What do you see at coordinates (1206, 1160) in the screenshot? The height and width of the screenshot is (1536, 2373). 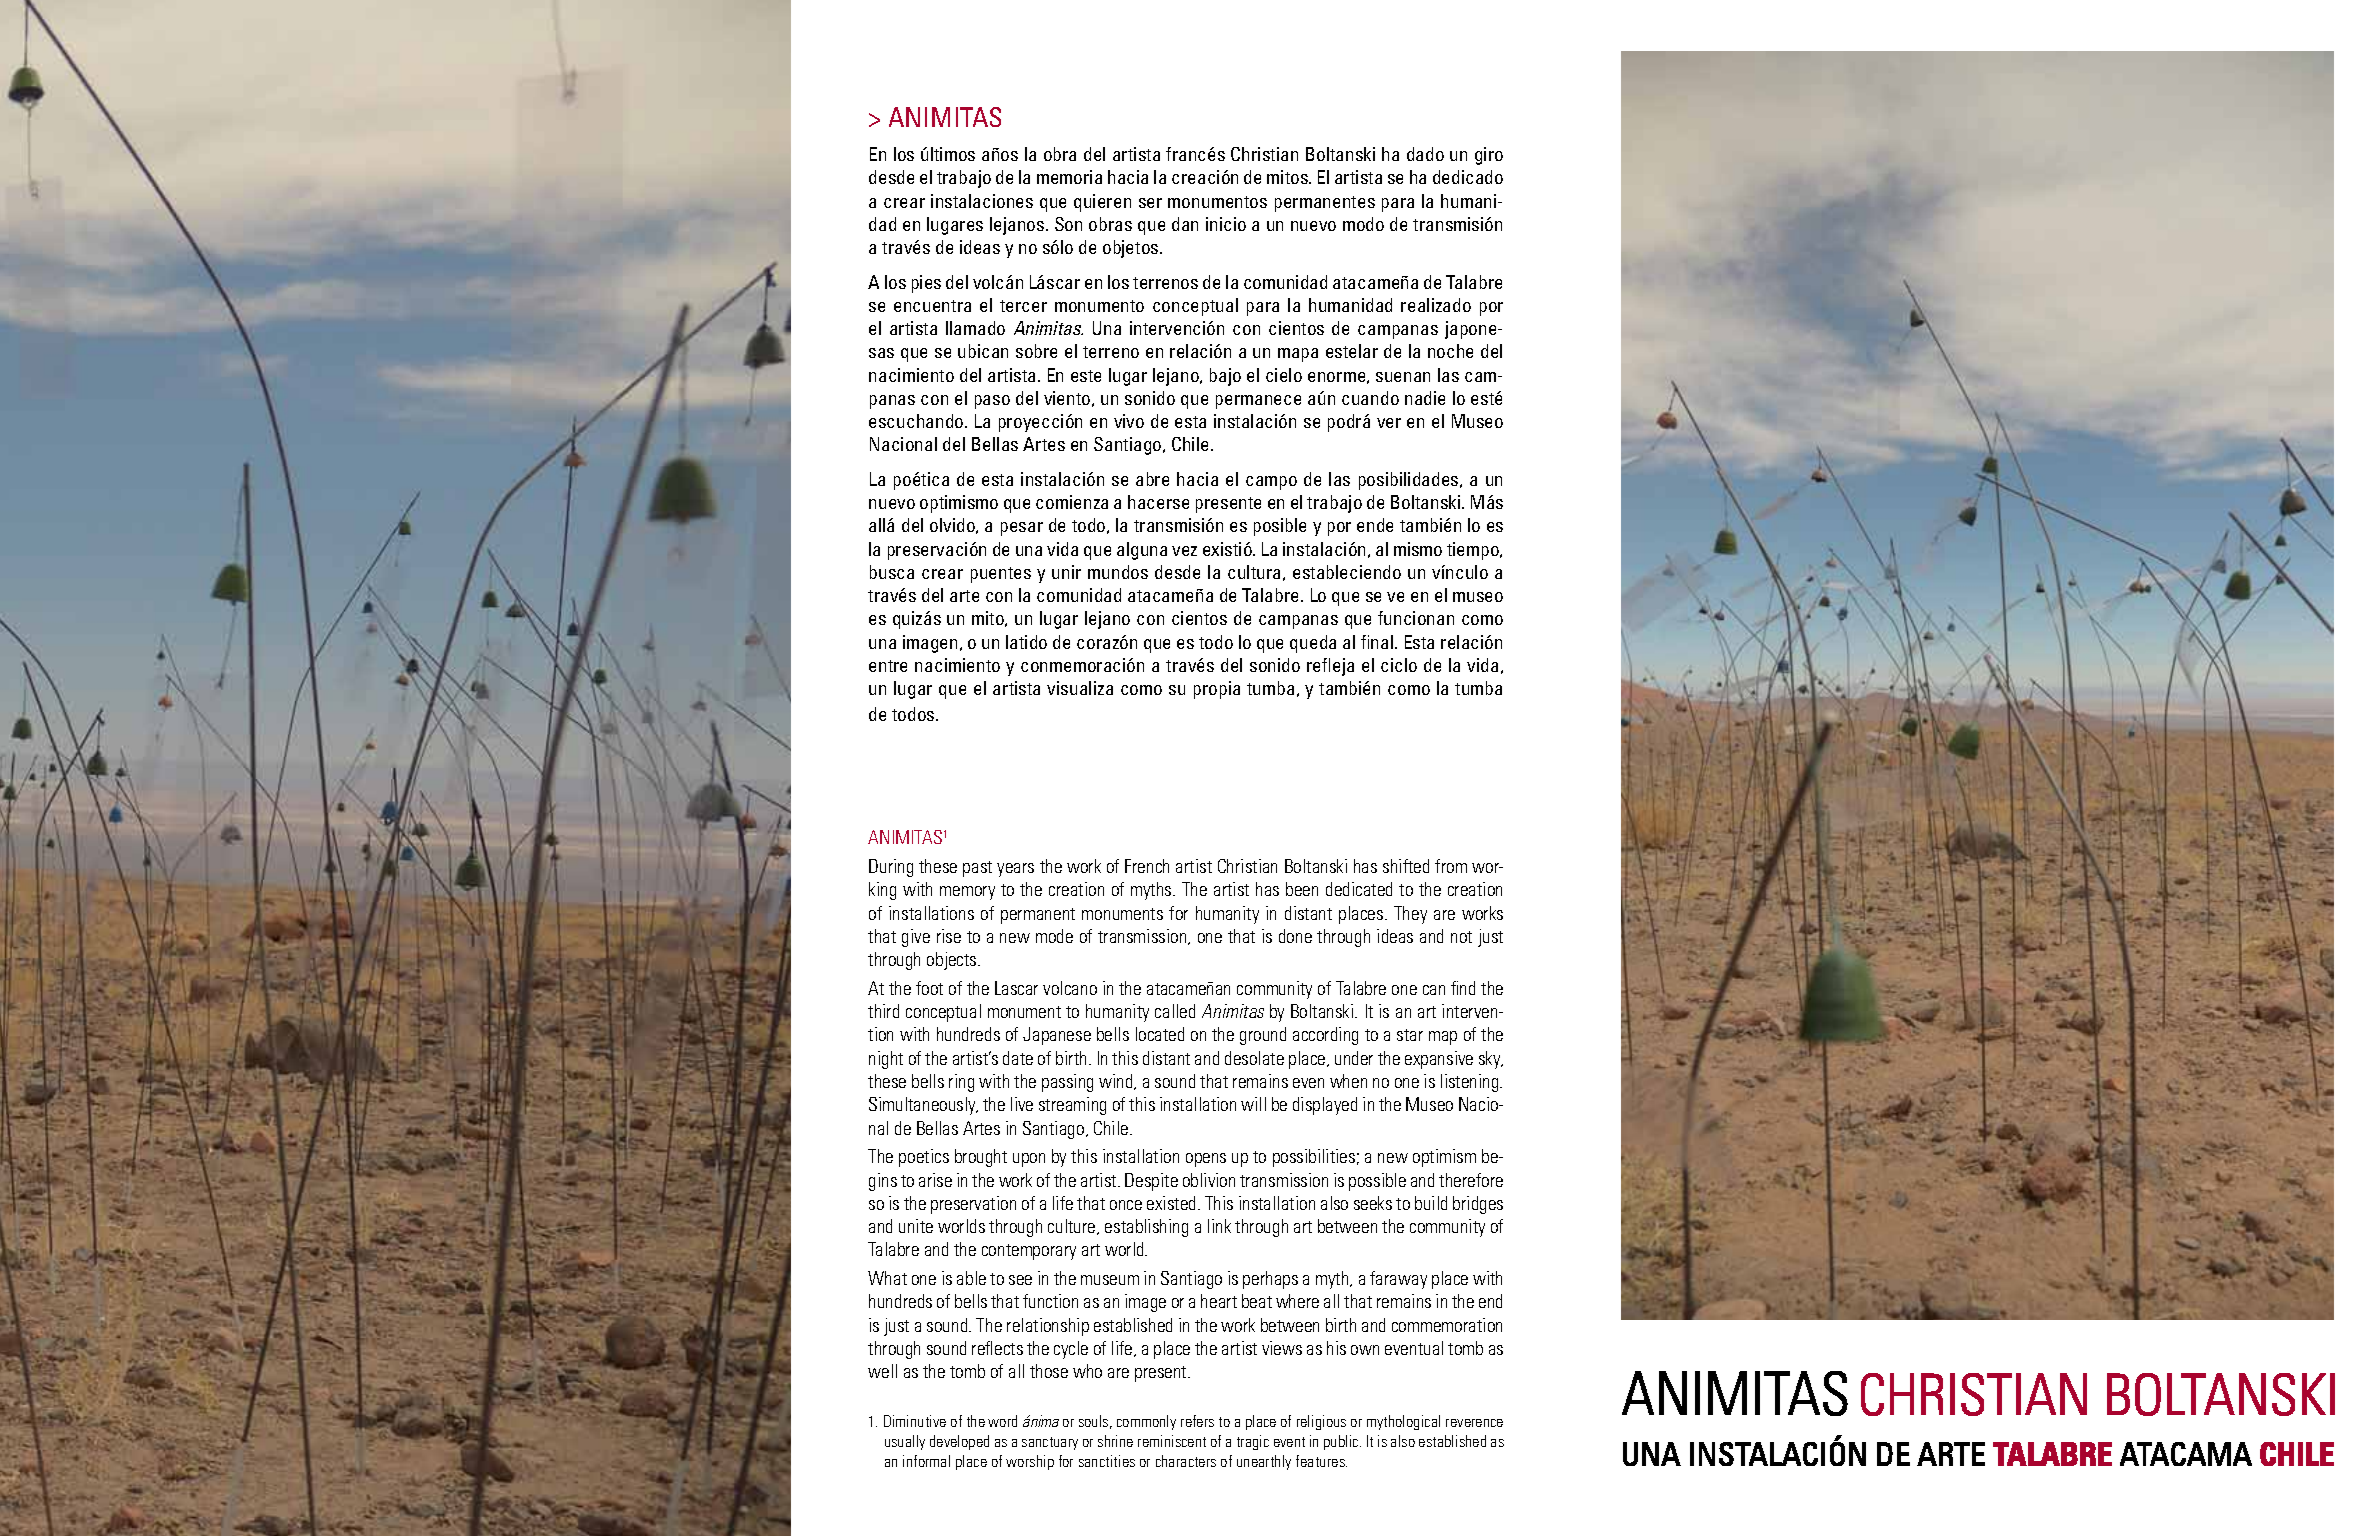 I see `opens` at bounding box center [1206, 1160].
